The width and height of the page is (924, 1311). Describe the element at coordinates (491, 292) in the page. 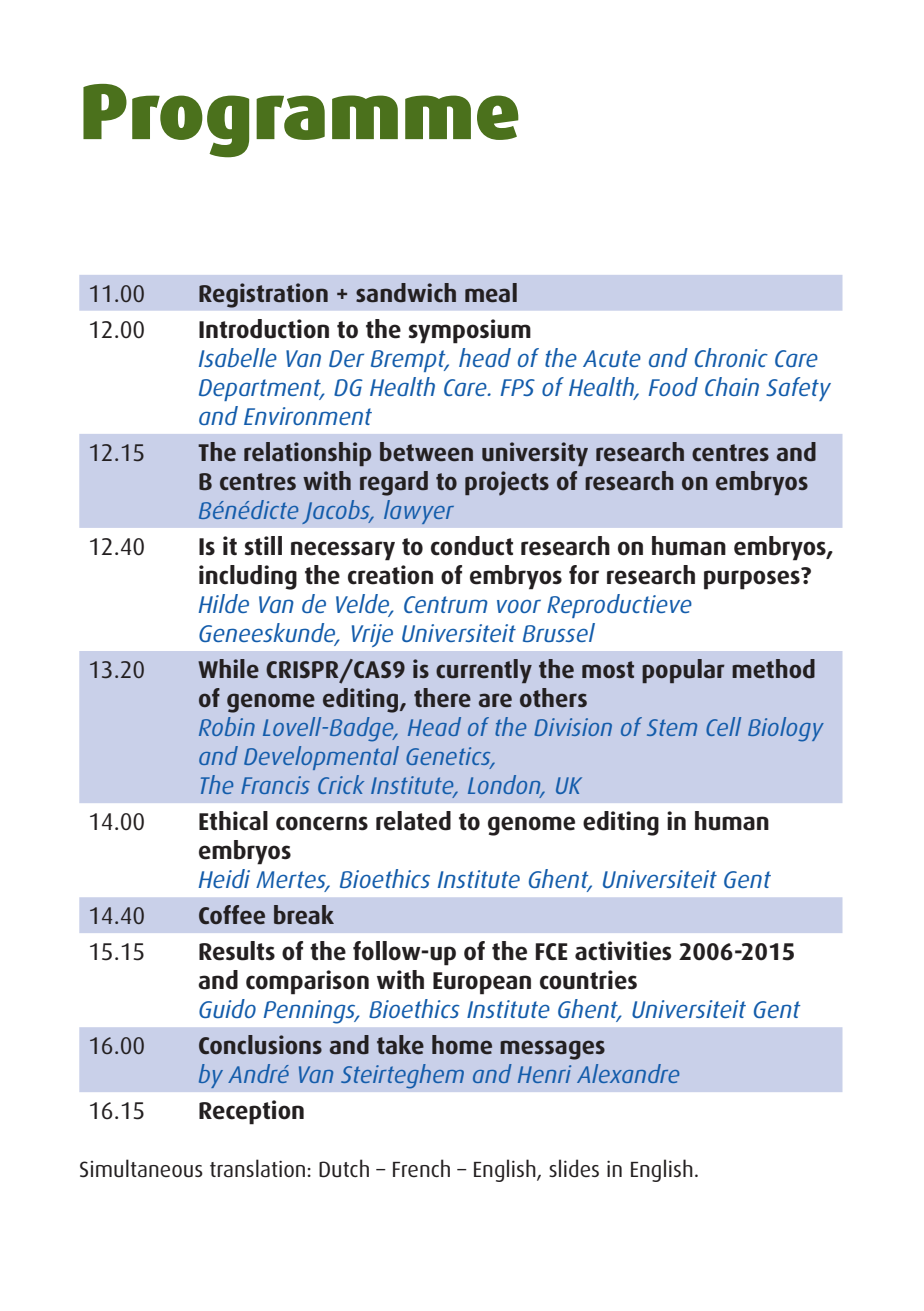

I see `meal` at that location.
